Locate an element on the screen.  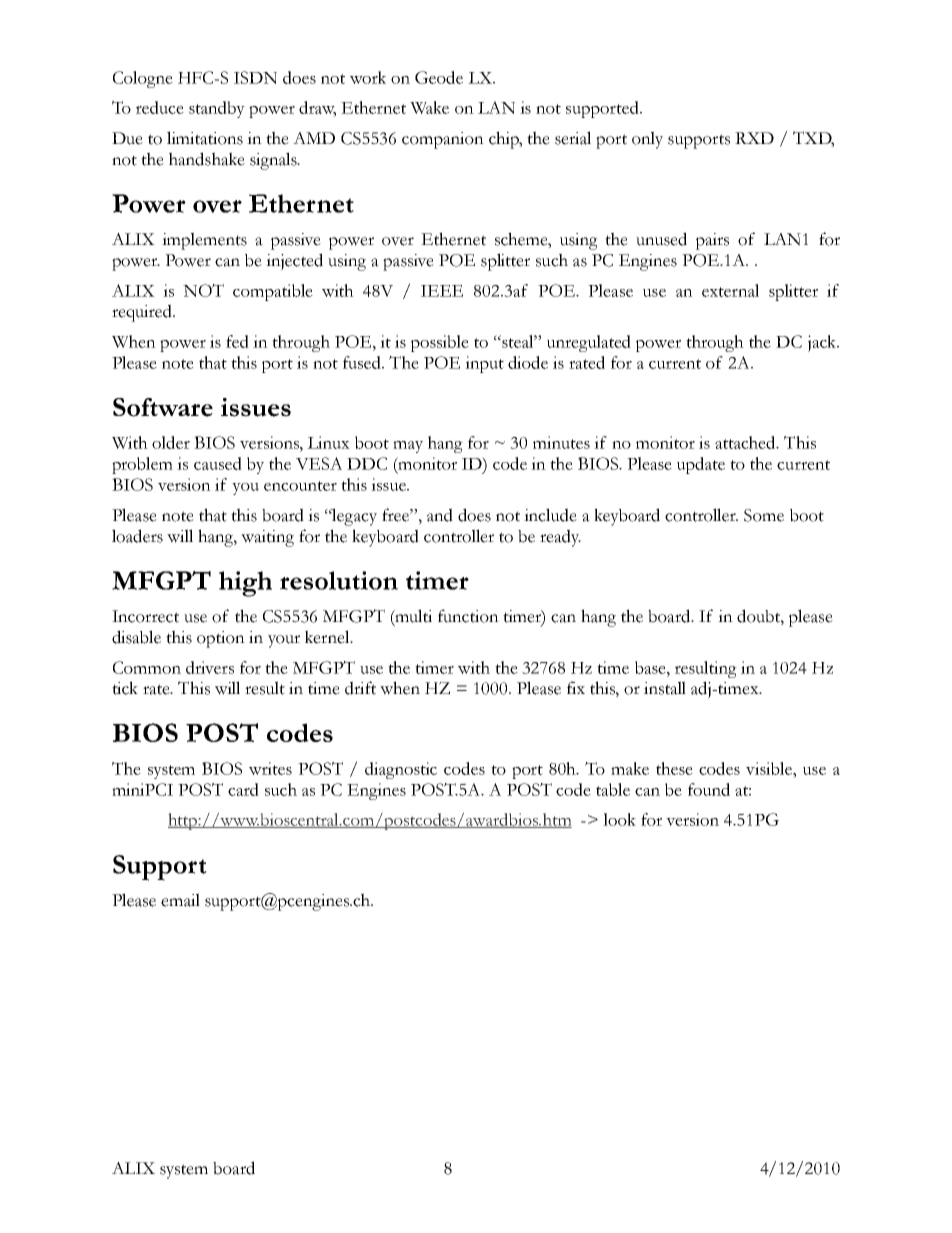
diagnostic is located at coordinates (401, 770).
